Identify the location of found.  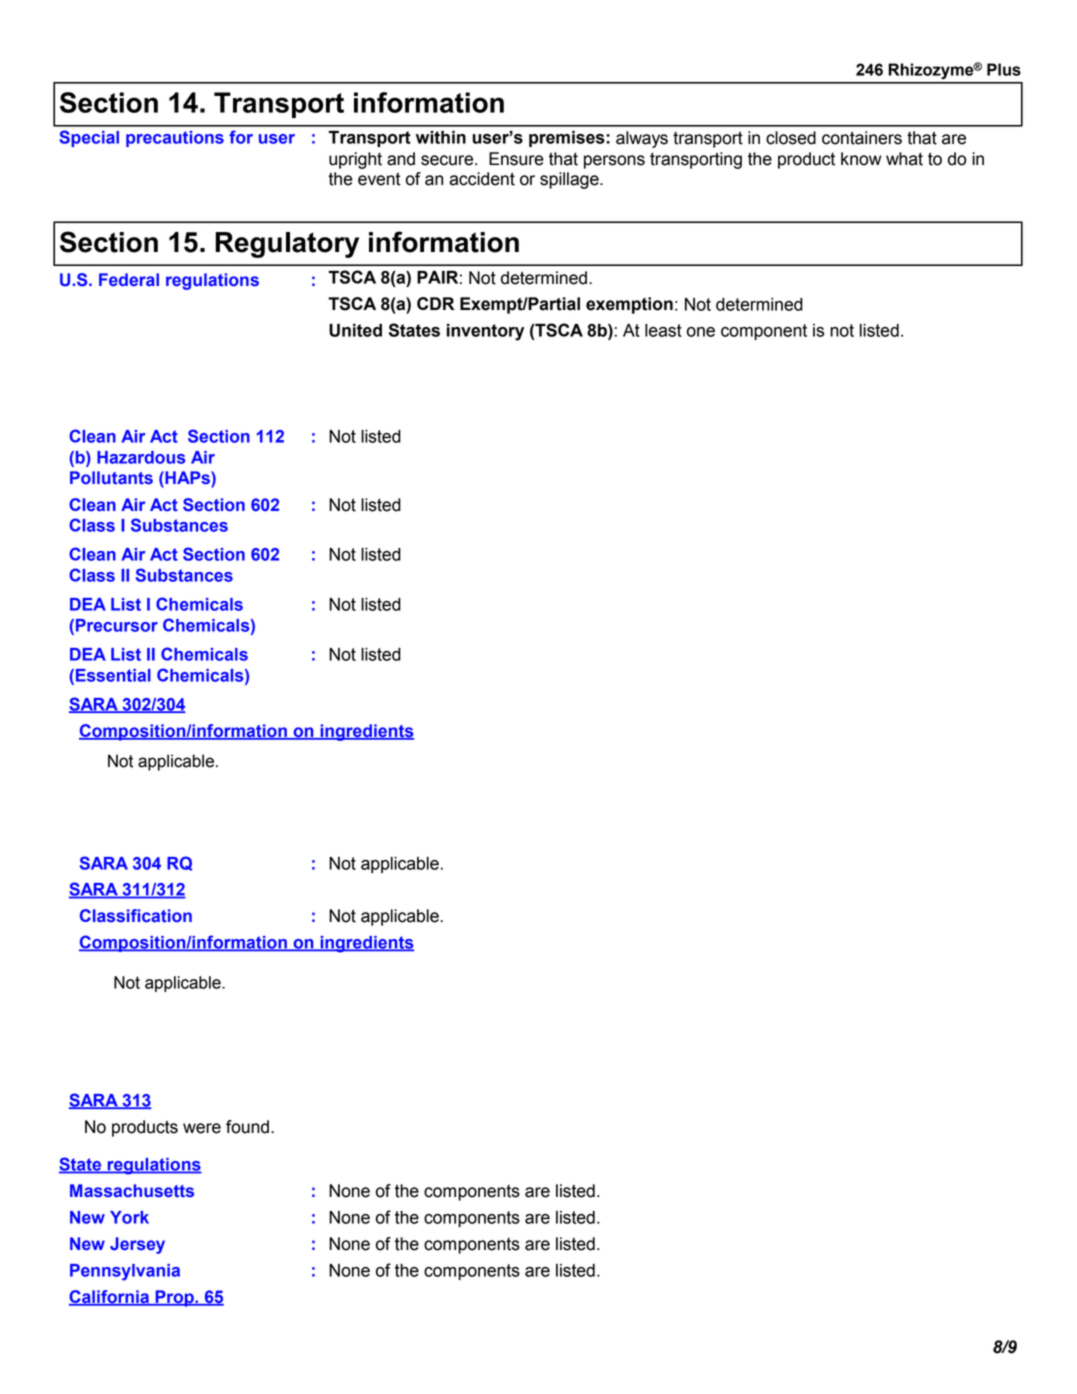
(247, 1127).
